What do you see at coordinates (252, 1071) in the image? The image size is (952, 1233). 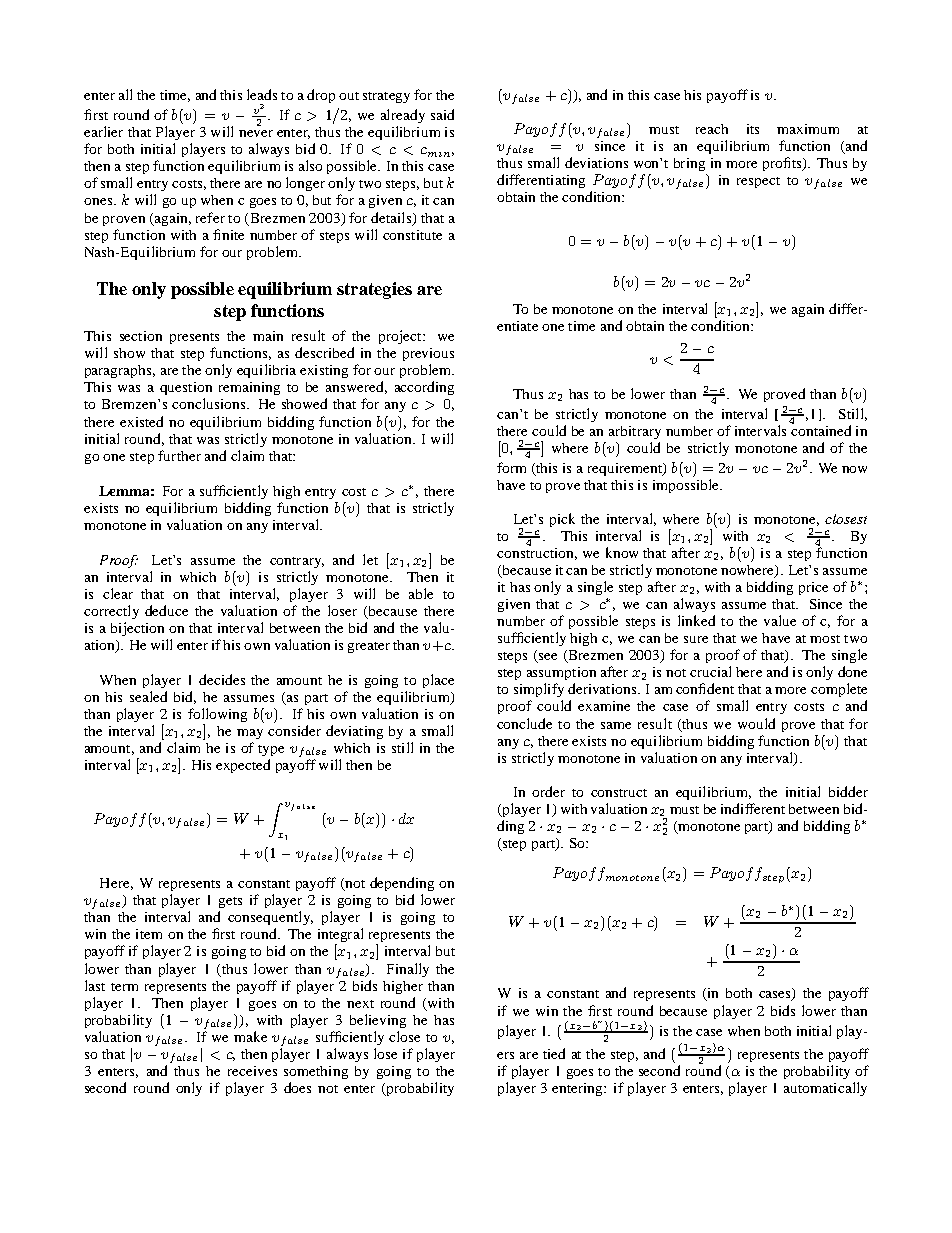 I see `receives` at bounding box center [252, 1071].
